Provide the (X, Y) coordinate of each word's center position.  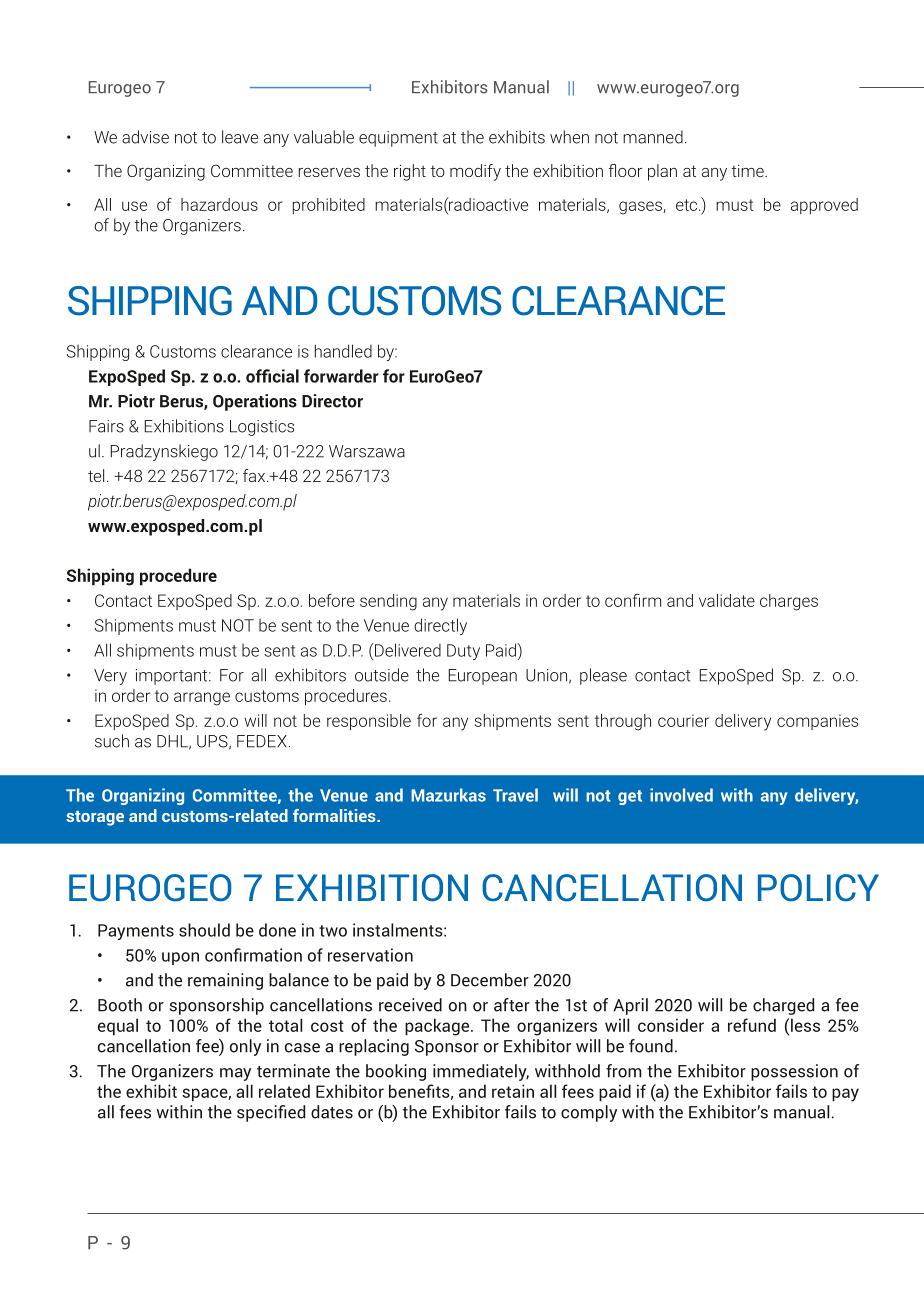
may (235, 1074)
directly (440, 626)
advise (145, 137)
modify (475, 172)
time (748, 171)
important (173, 677)
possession (794, 1072)
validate (727, 600)
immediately (481, 1072)
